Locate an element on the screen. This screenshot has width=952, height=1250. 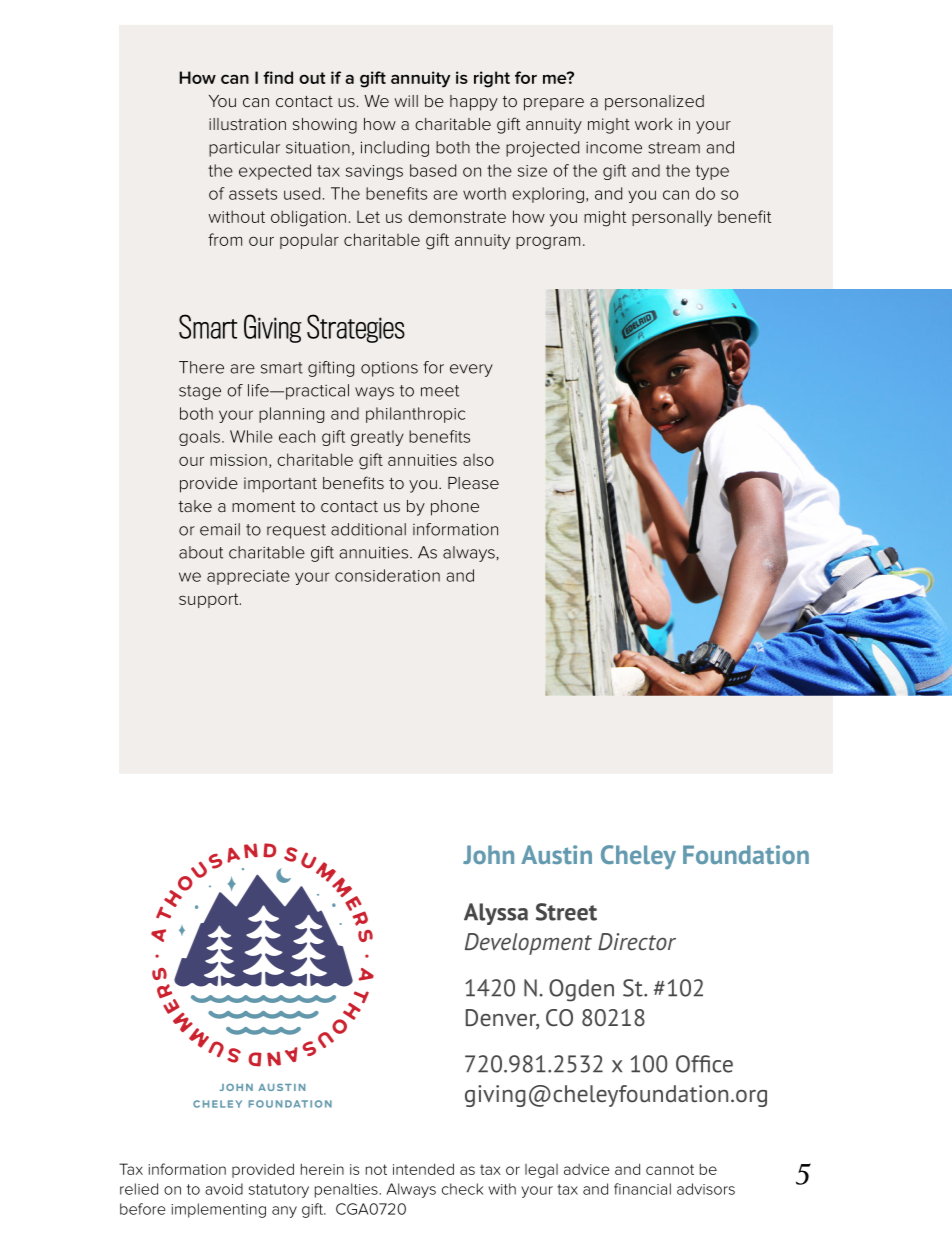
Director is located at coordinates (637, 942).
